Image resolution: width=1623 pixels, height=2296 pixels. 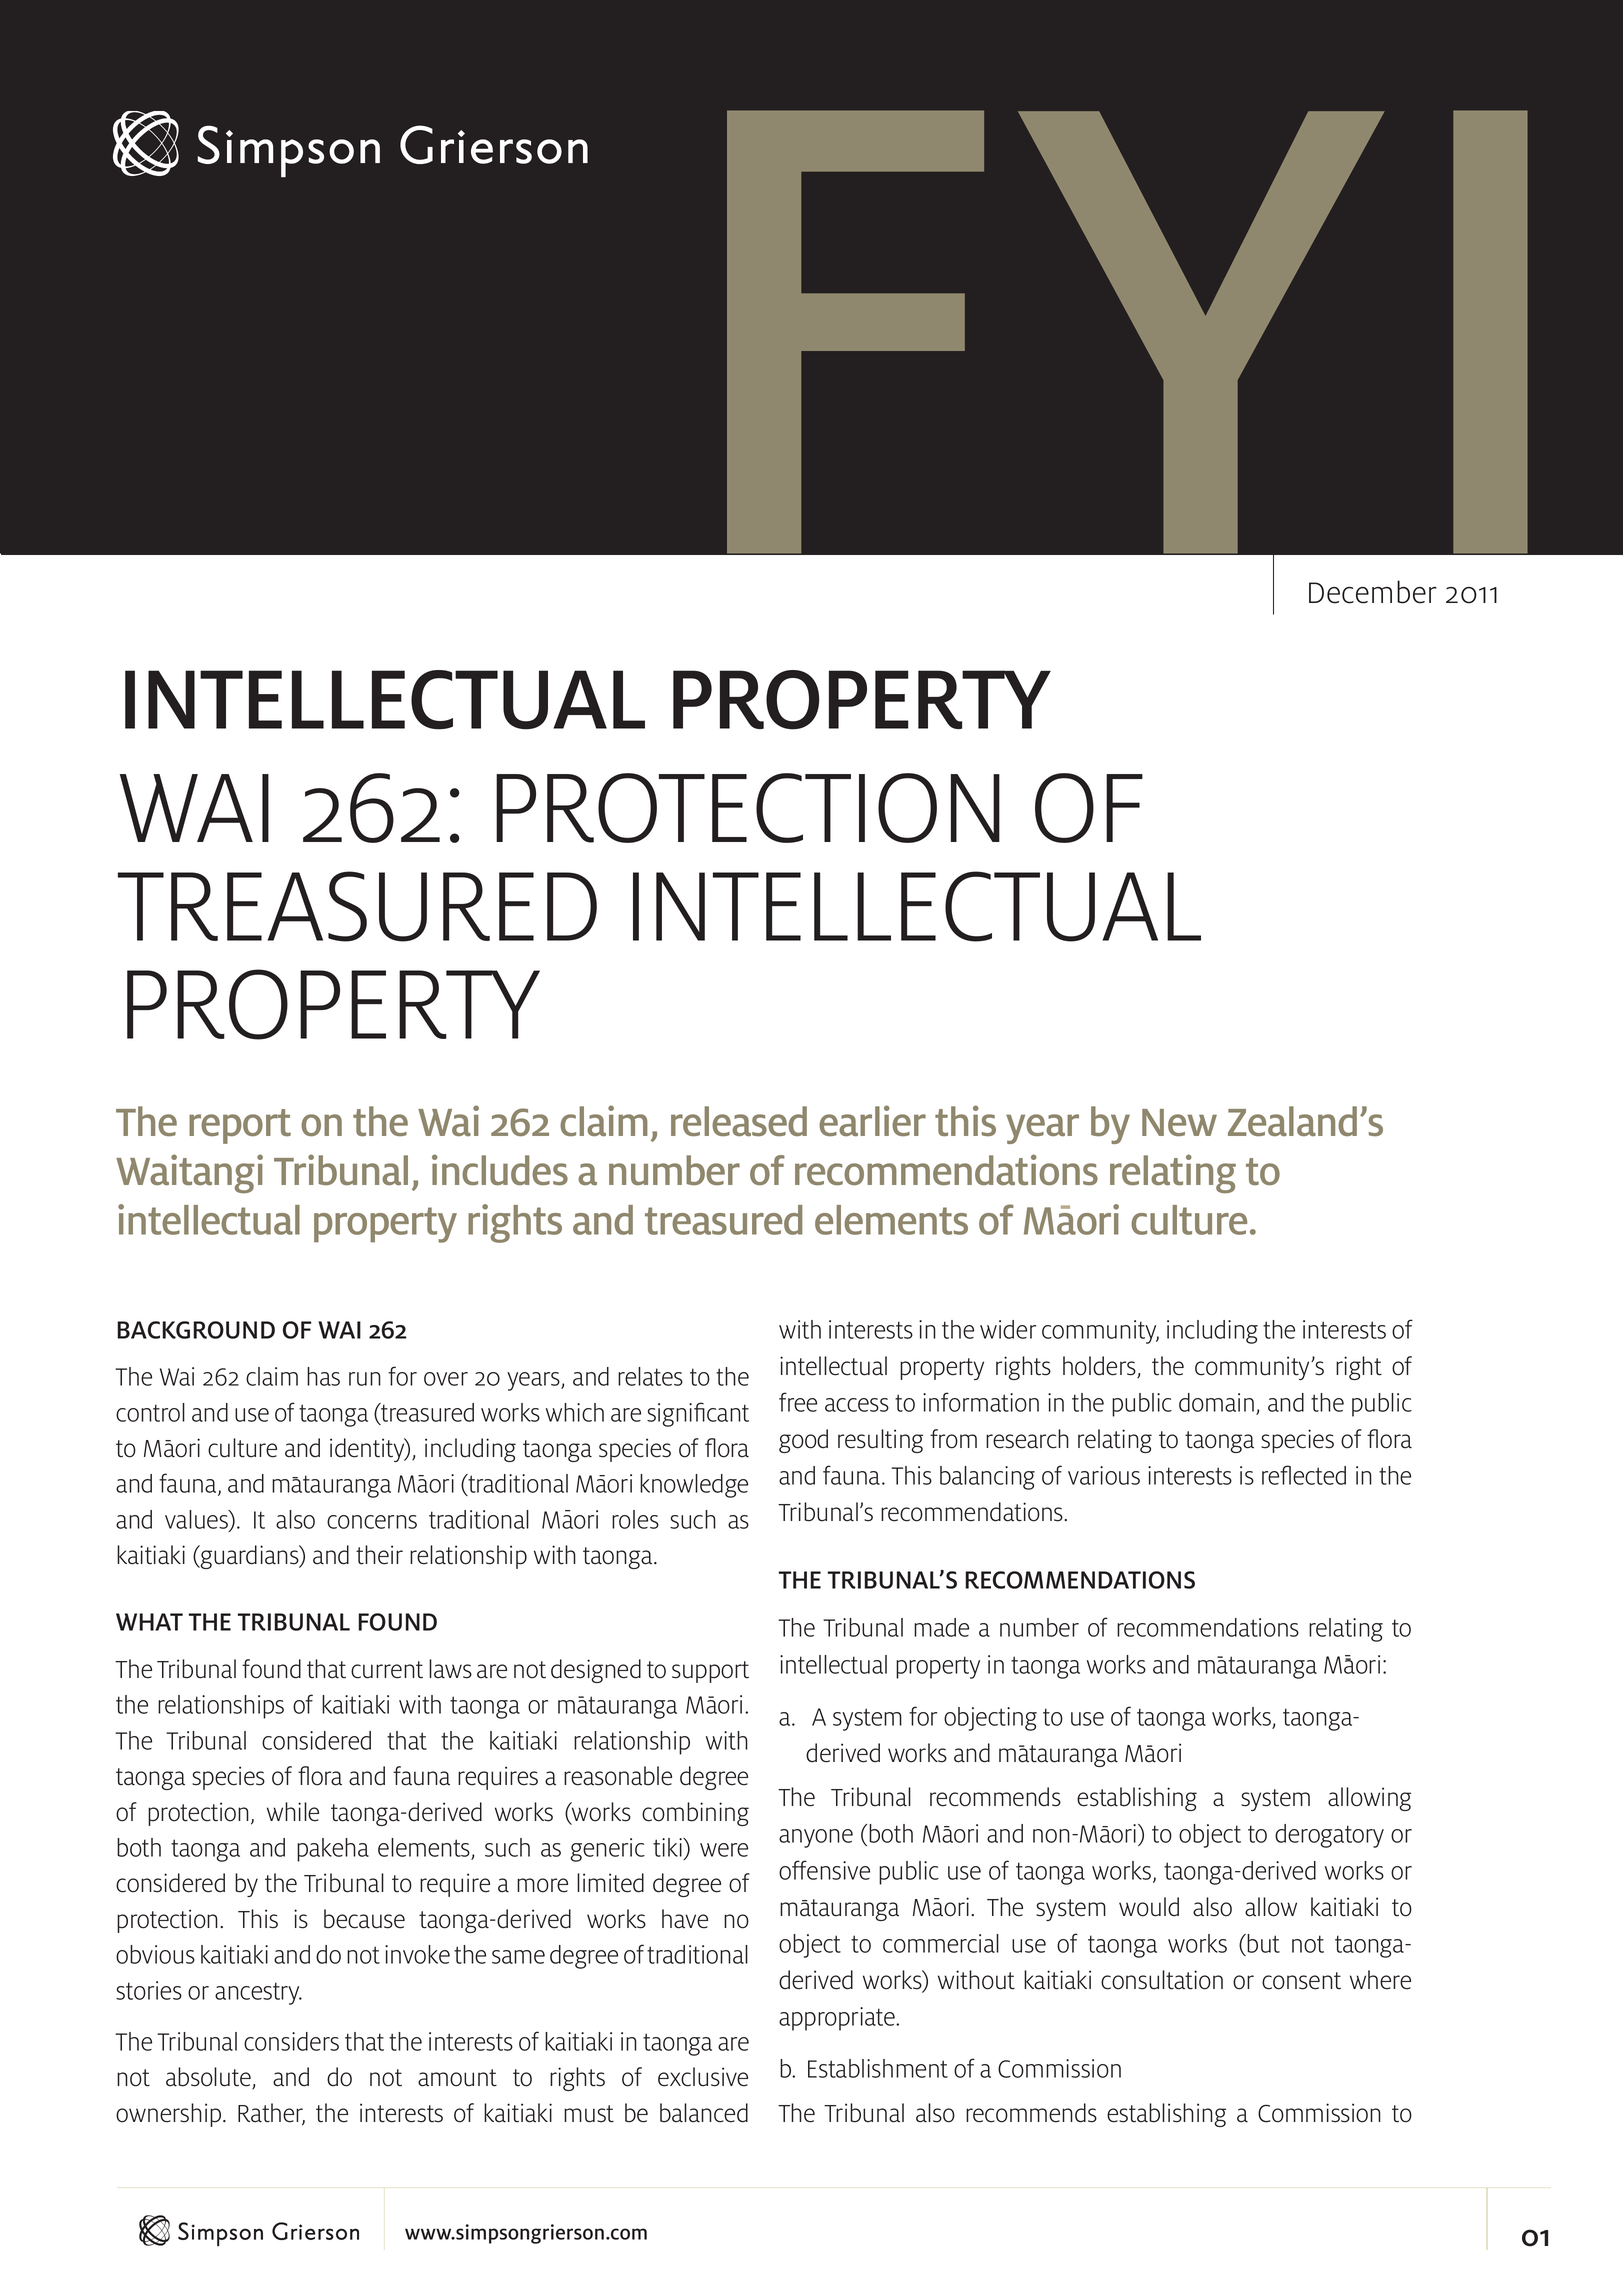 I want to click on has, so click(x=323, y=1376).
